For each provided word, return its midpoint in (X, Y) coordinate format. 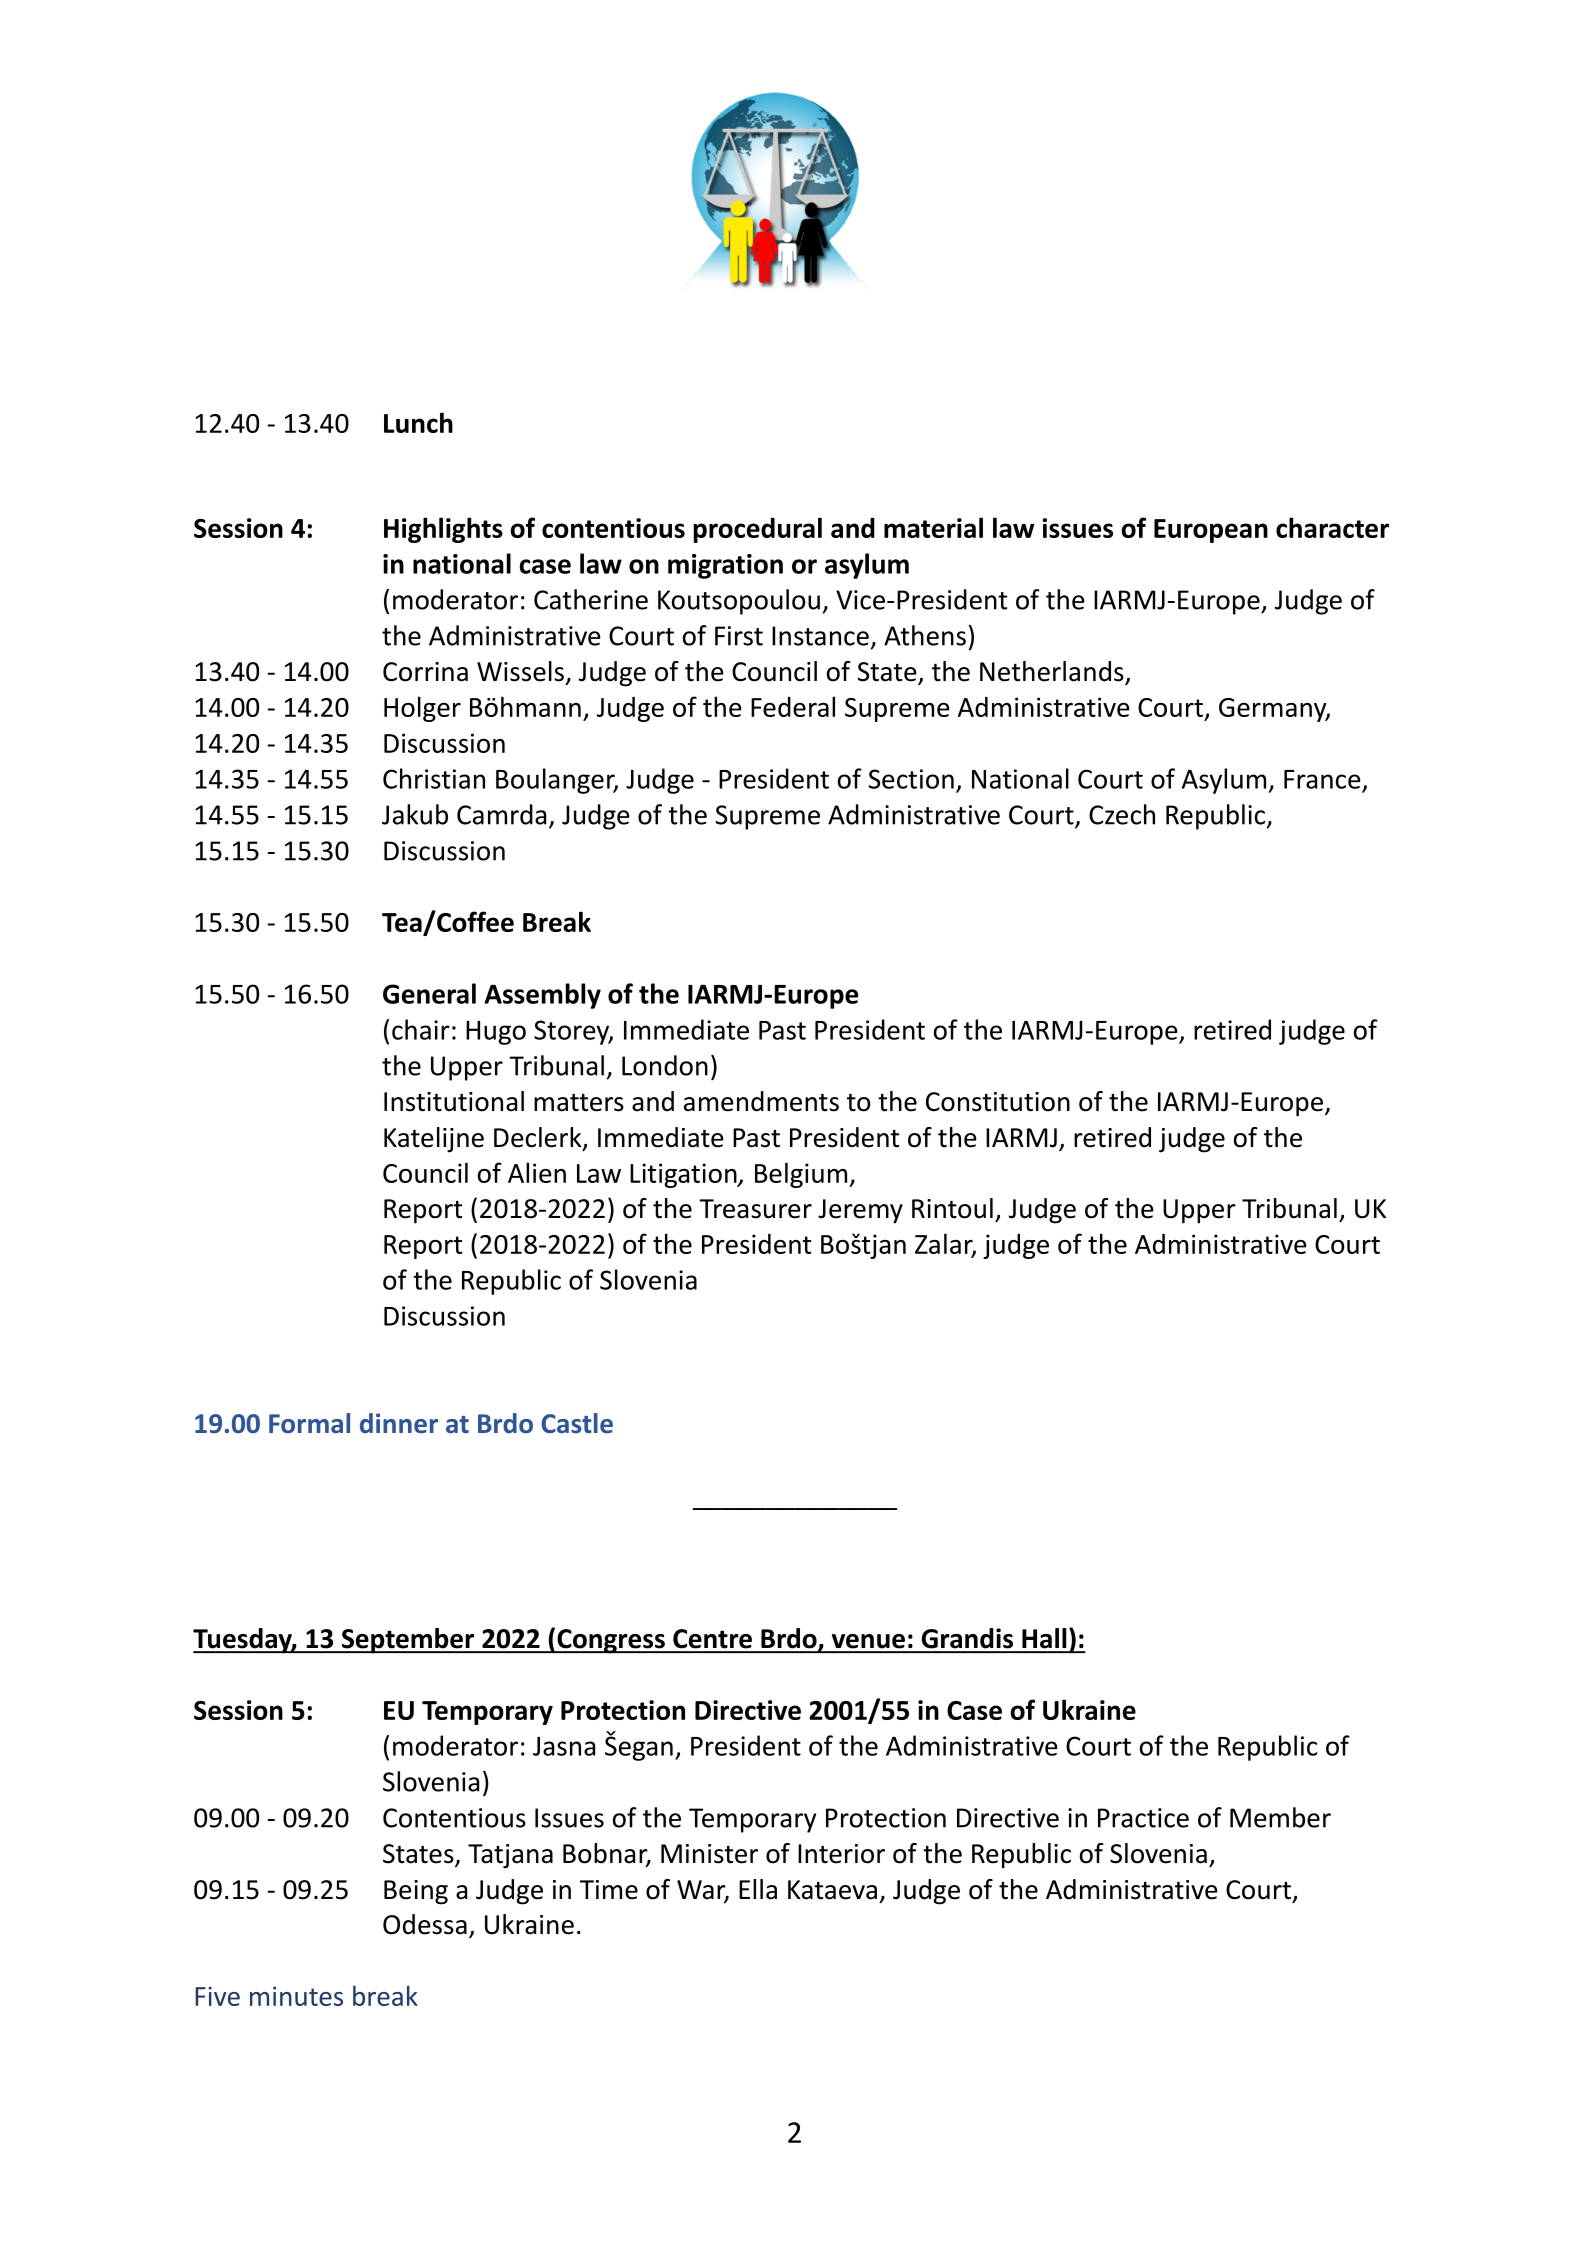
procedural (758, 530)
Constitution (998, 1102)
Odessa (425, 1924)
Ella (758, 1889)
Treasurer (755, 1209)
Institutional (454, 1101)
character (1332, 527)
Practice (1143, 1818)
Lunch (418, 422)
